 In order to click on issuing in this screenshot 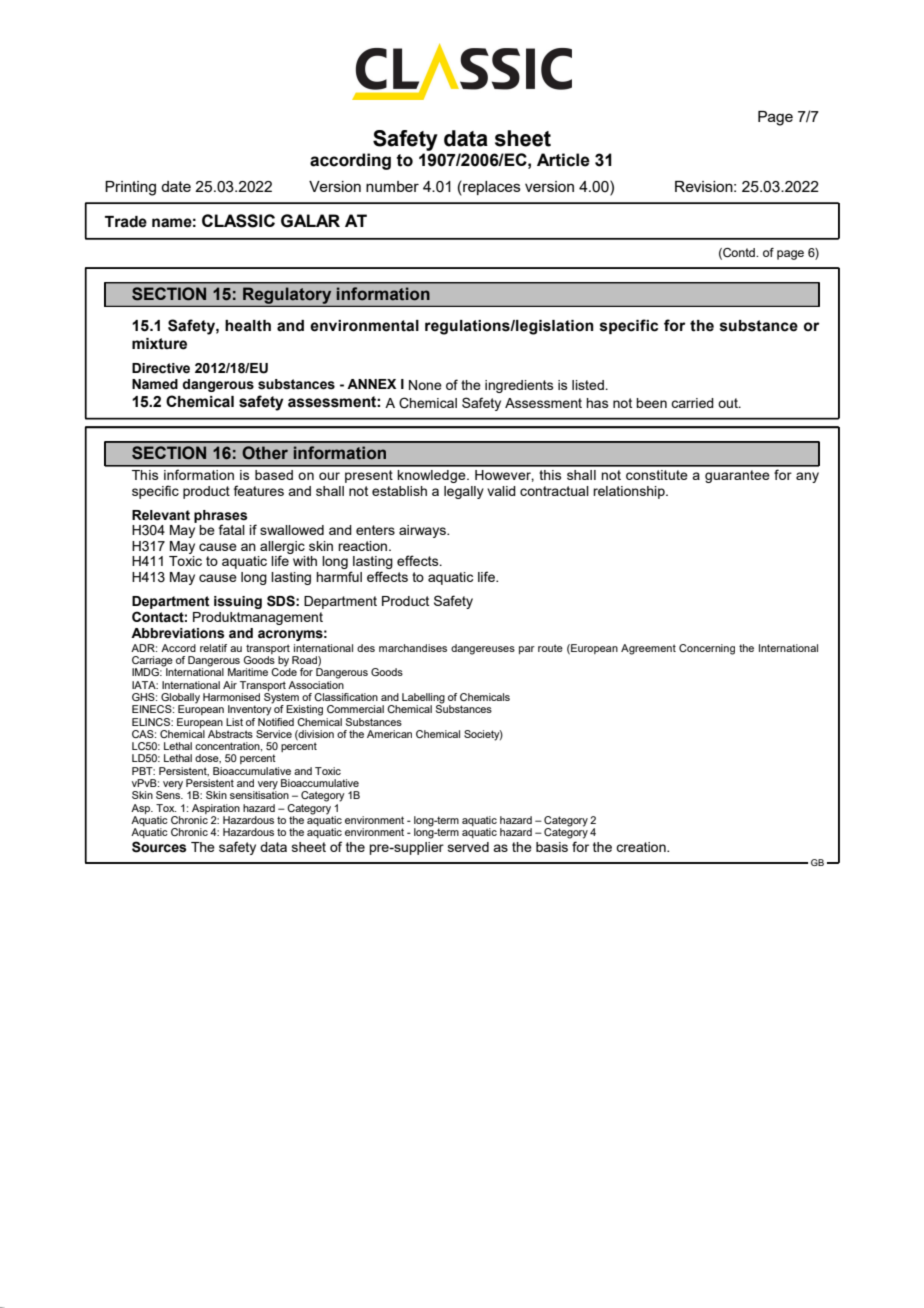, I will do `click(238, 602)`.
